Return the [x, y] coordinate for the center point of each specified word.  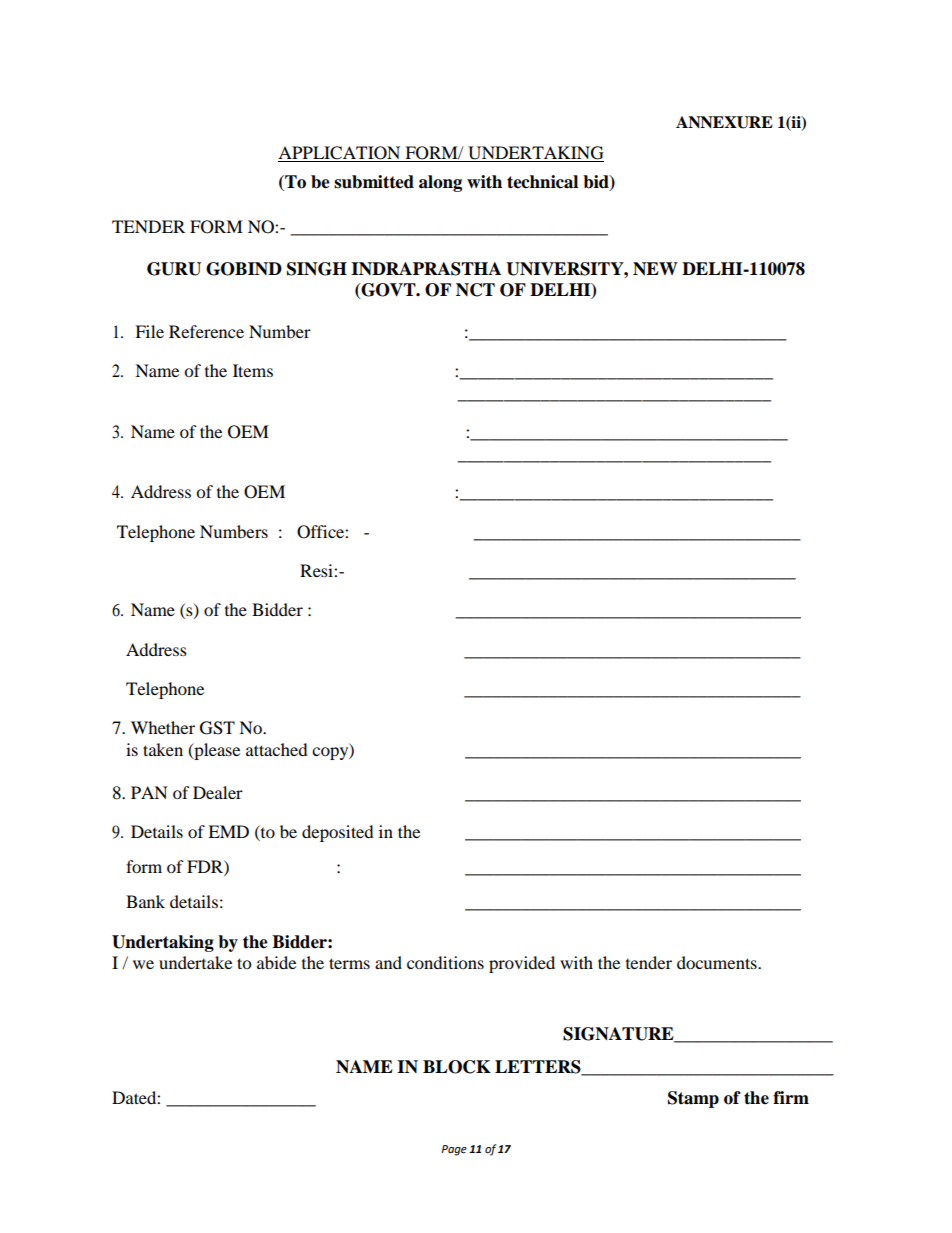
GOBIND [244, 269]
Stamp [693, 1099]
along [440, 183]
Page [454, 1150]
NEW [655, 269]
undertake [195, 962]
